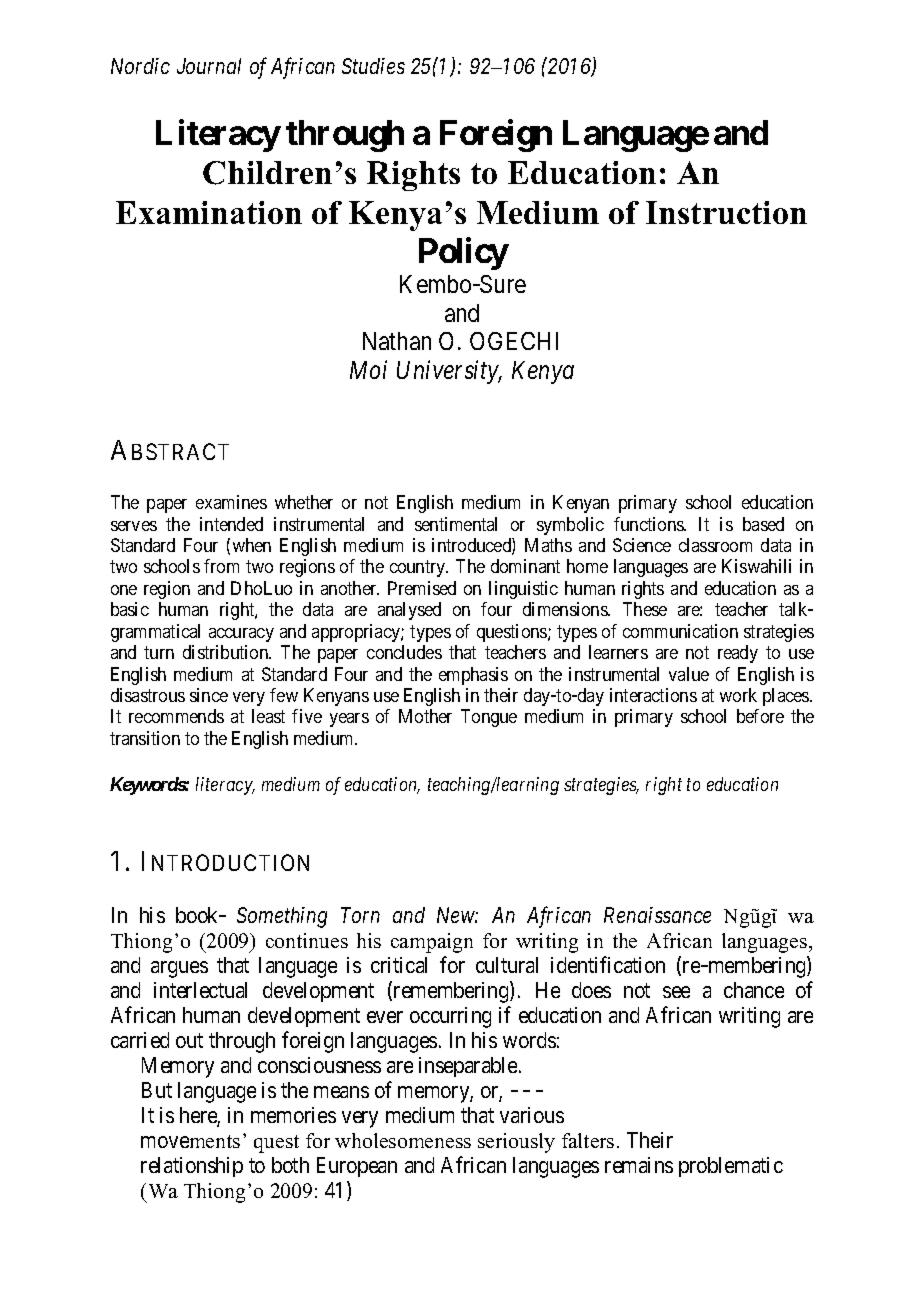 This image has height=1308, width=924. Describe the element at coordinates (726, 212) in the image. I see `Instruction` at that location.
